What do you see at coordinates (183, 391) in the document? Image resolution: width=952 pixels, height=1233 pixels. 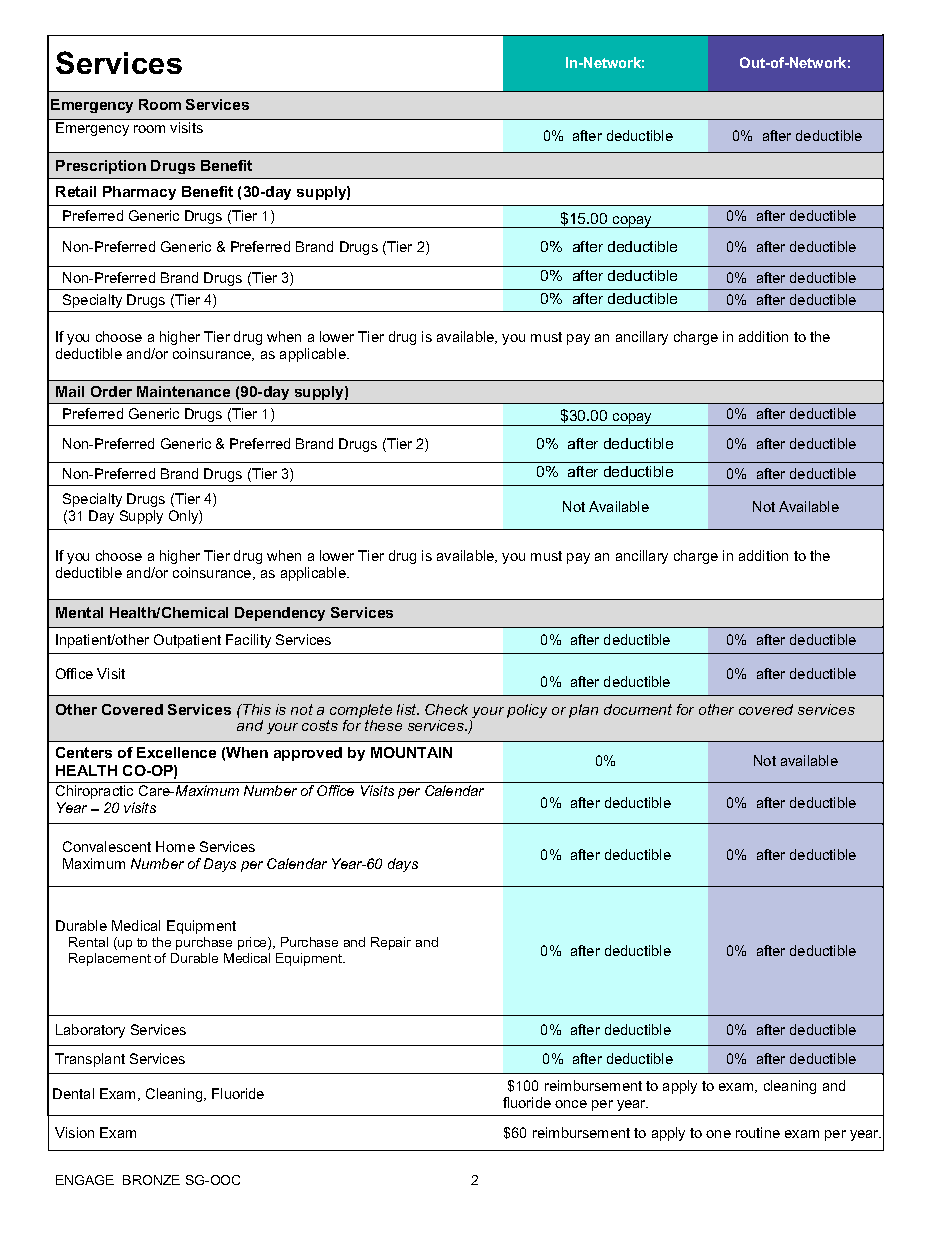 I see `Maintenance` at bounding box center [183, 391].
